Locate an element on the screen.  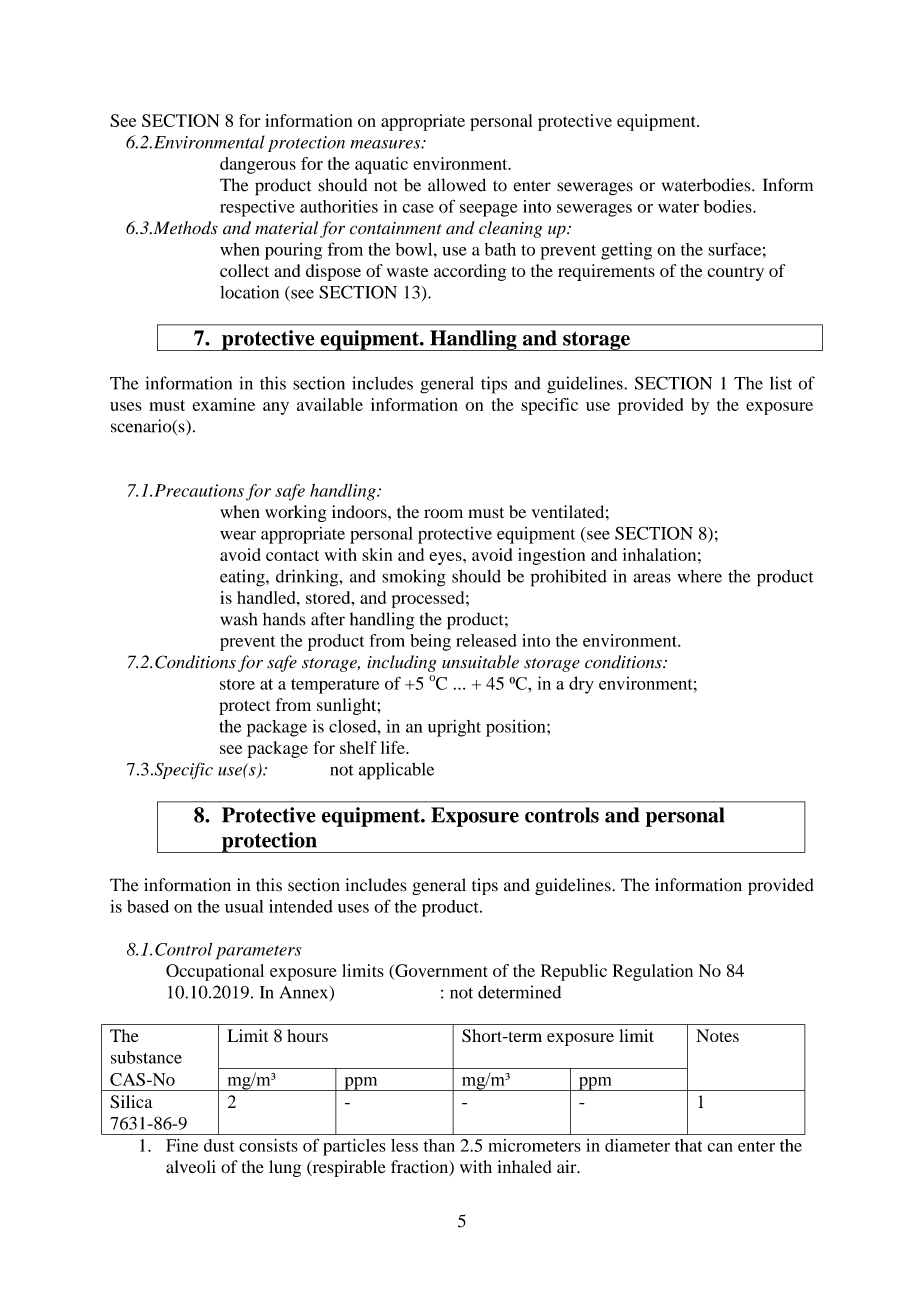
wash is located at coordinates (238, 619).
